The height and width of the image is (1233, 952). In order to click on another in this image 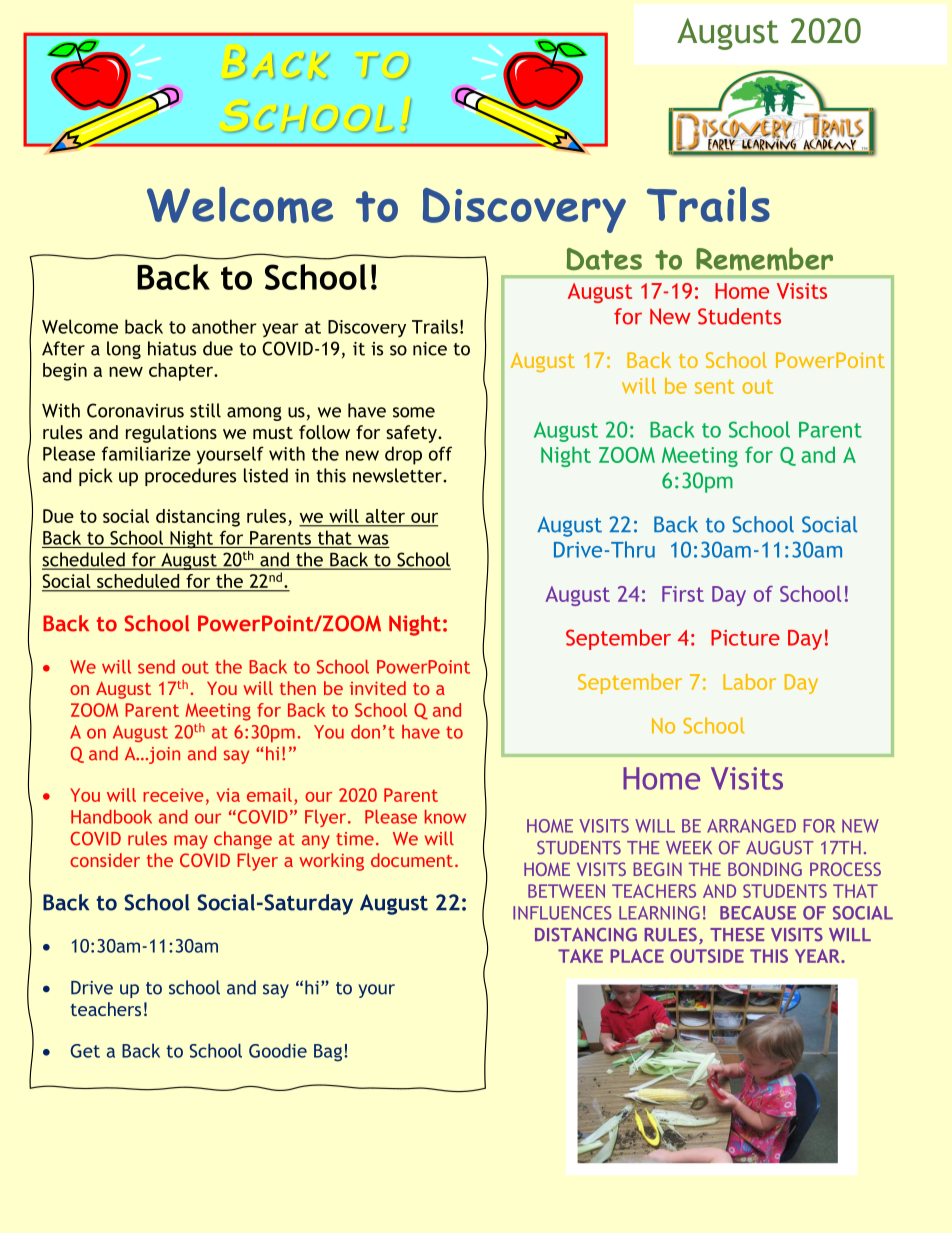, I will do `click(224, 326)`.
